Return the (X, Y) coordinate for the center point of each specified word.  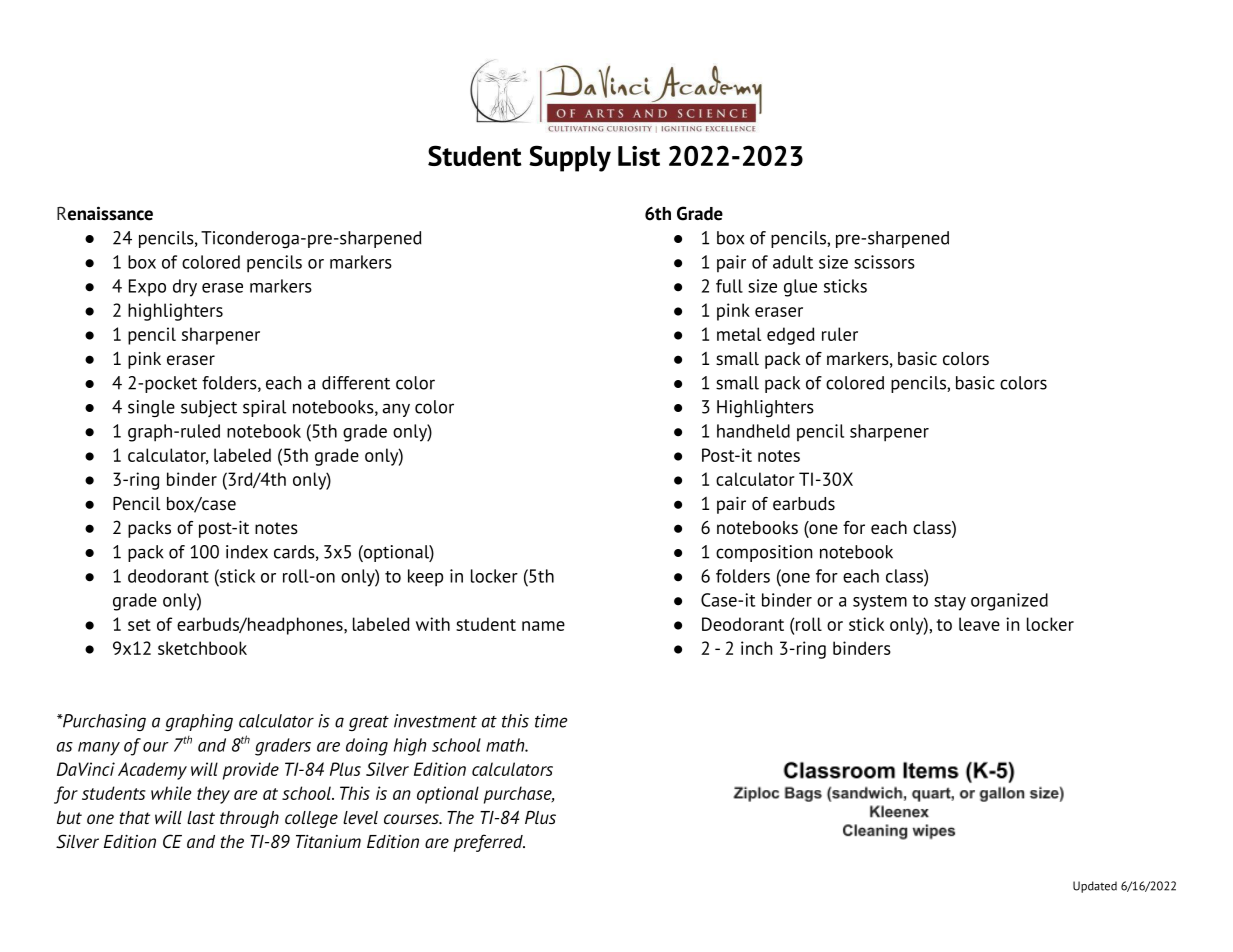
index (247, 552)
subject (209, 408)
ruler (840, 334)
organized (1009, 602)
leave (979, 624)
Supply (570, 158)
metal (739, 334)
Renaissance (105, 213)
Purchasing (103, 722)
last (201, 817)
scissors (884, 262)
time (551, 721)
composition (764, 553)
